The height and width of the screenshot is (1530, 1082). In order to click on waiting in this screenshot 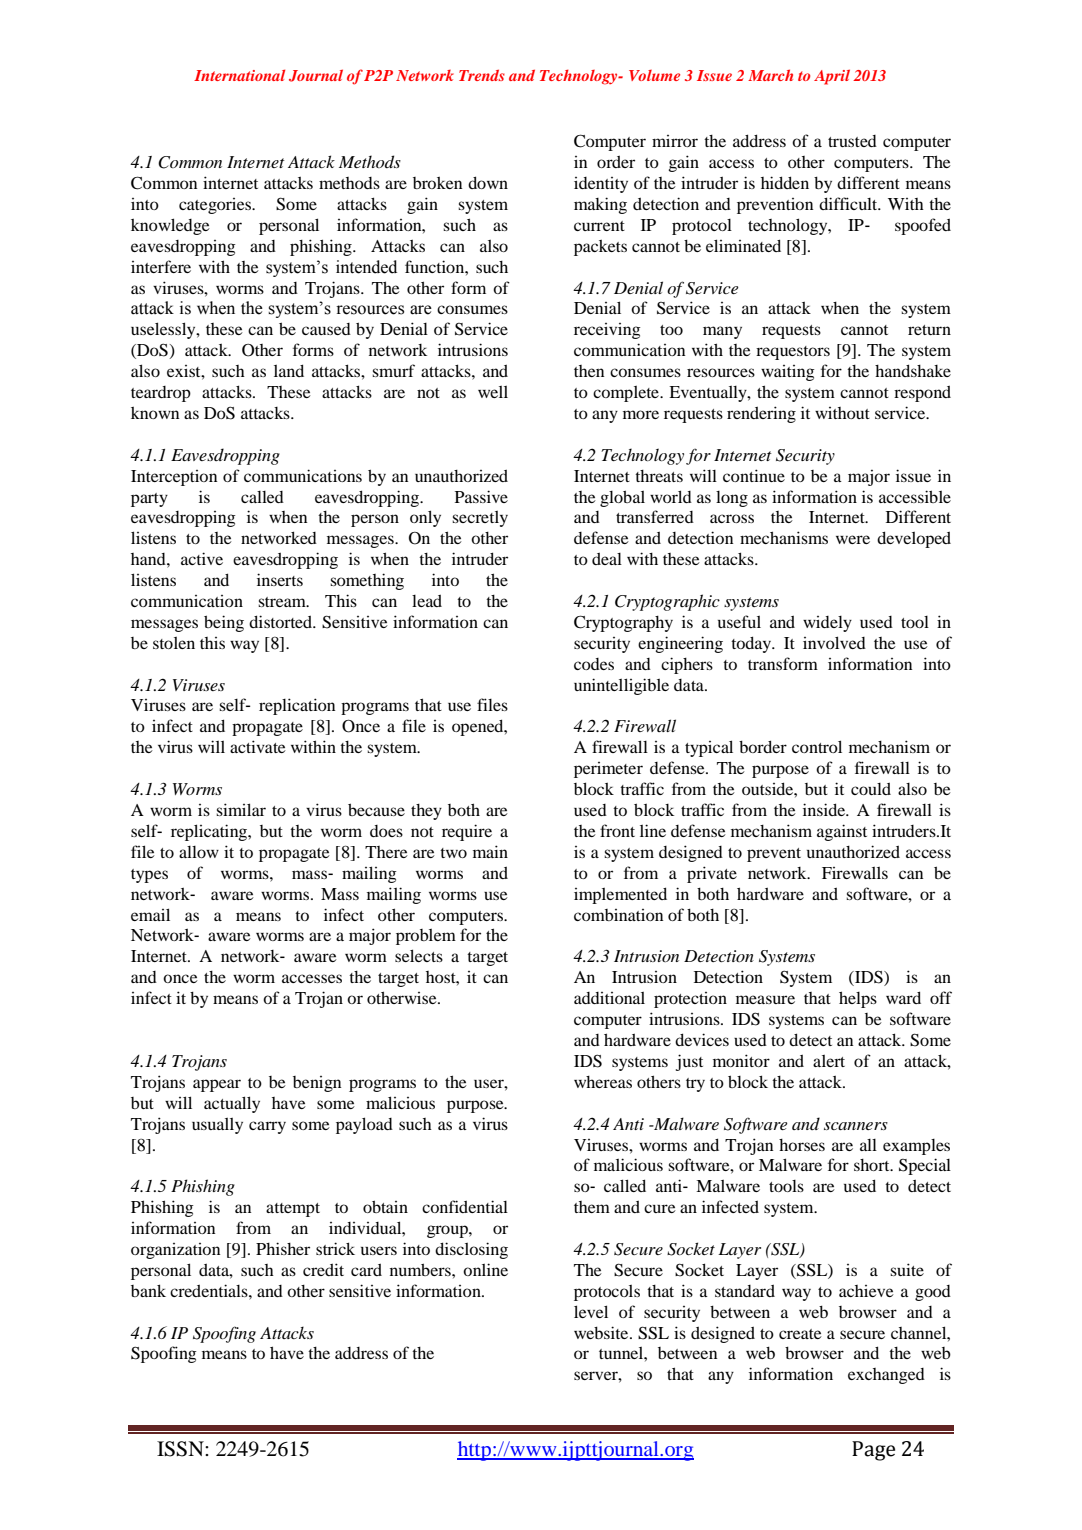, I will do `click(788, 373)`.
